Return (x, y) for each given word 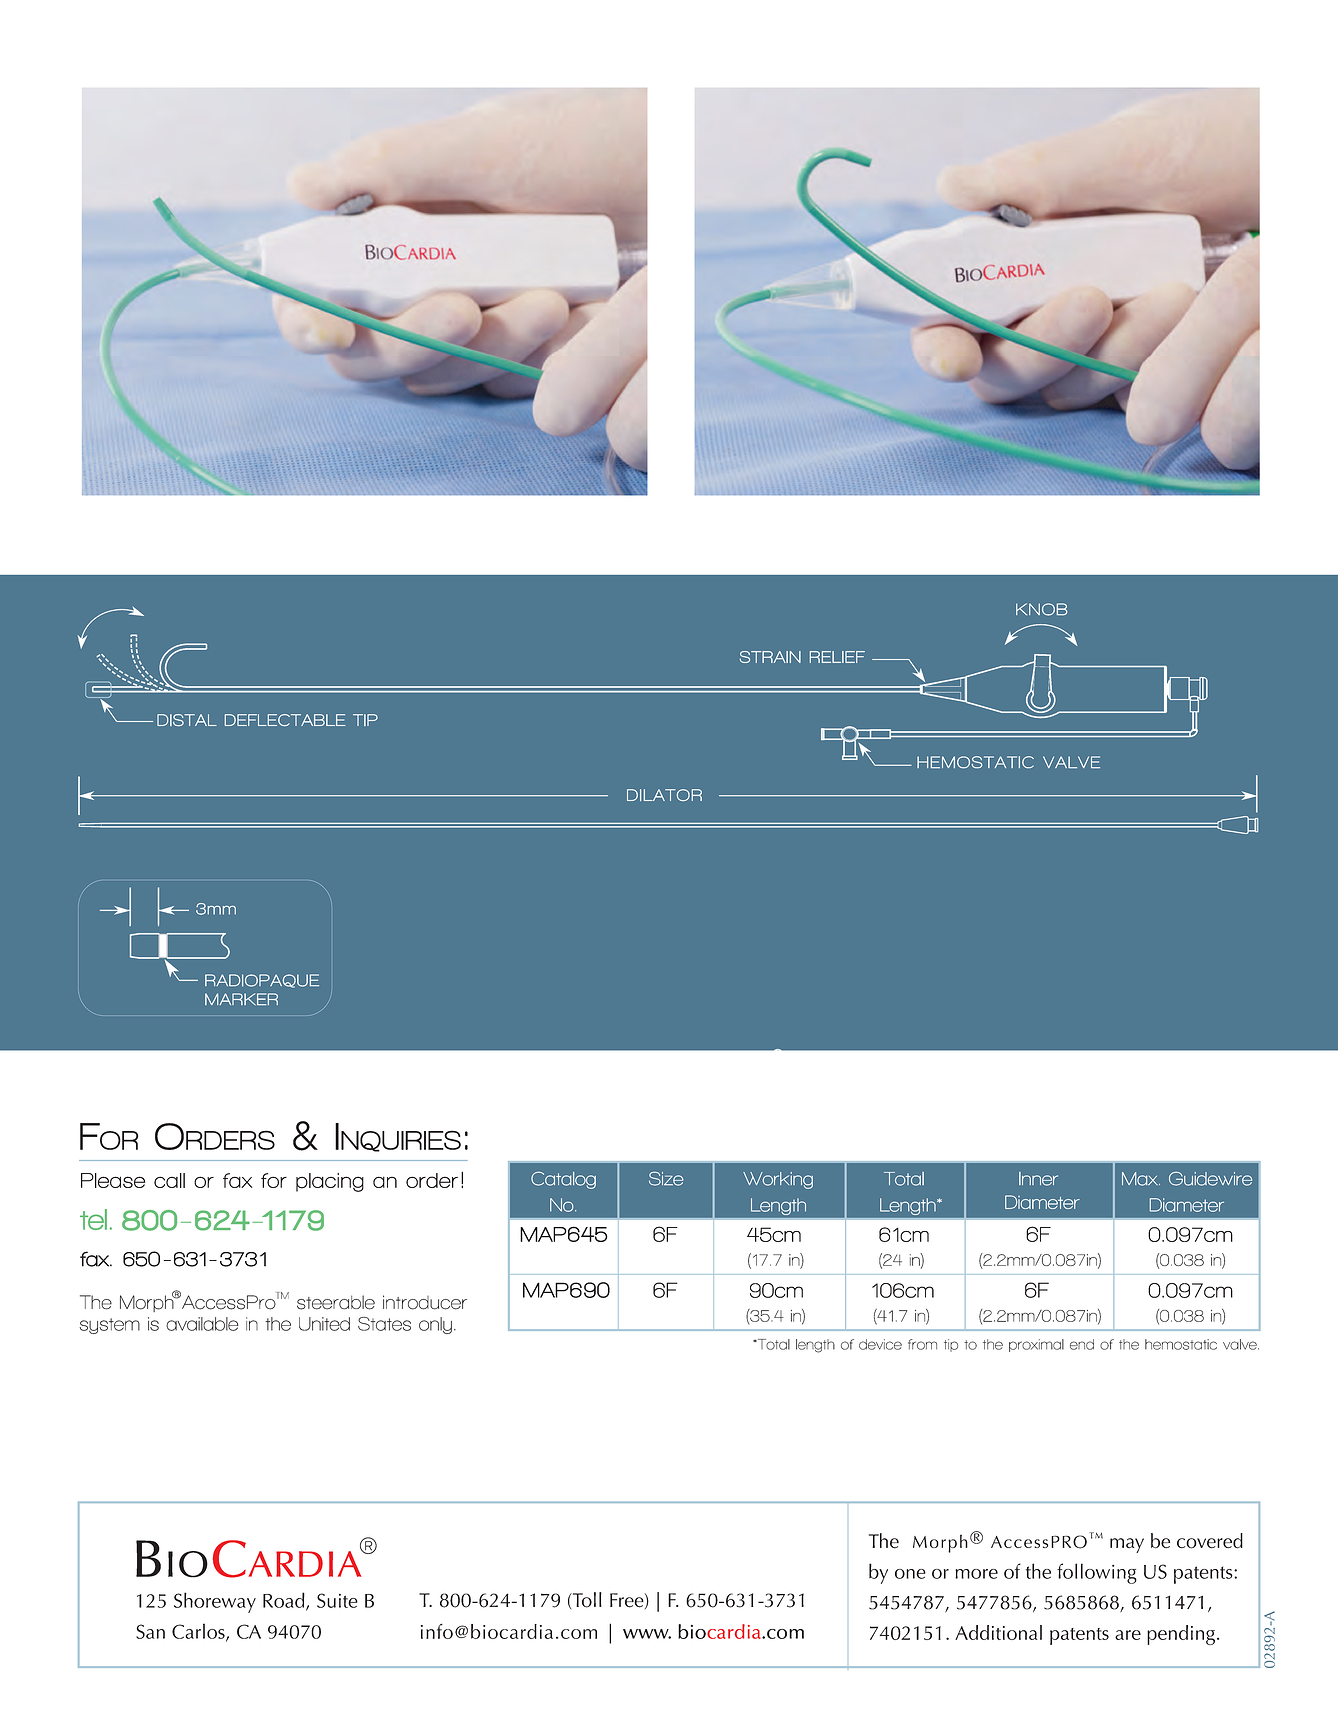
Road (285, 1601)
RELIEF (837, 657)
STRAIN (770, 657)
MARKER (241, 999)
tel (93, 1219)
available (202, 1324)
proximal (1036, 1345)
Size (666, 1179)
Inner (1038, 1179)
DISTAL (187, 720)
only (435, 1325)
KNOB (1041, 609)
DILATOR (664, 795)
